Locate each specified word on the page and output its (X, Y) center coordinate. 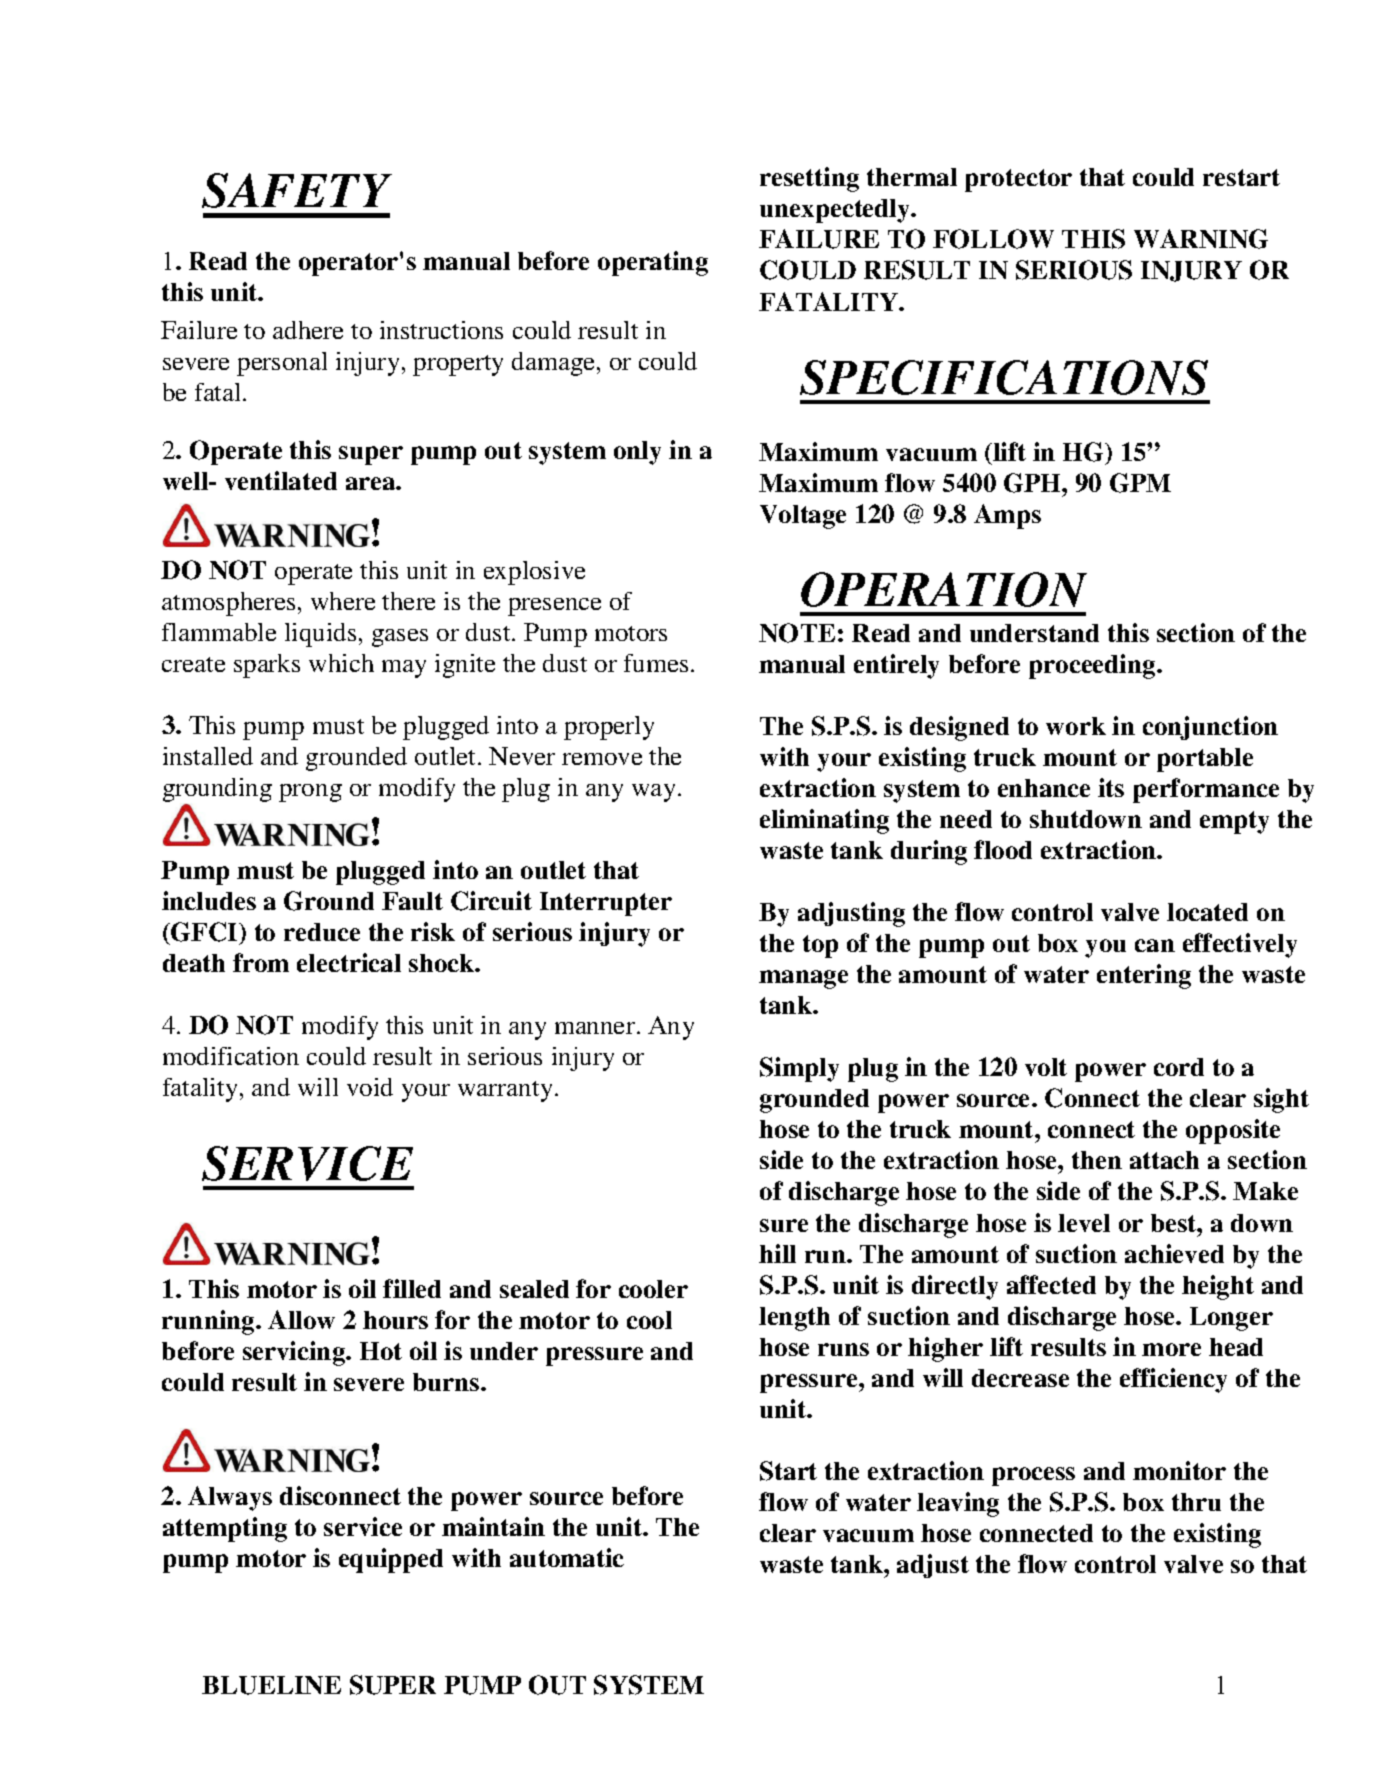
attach (1164, 1160)
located (1207, 912)
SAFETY (297, 190)
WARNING (1201, 239)
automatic (567, 1557)
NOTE (797, 633)
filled (412, 1288)
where (343, 601)
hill (777, 1253)
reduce (322, 932)
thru (1196, 1502)
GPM (1140, 483)
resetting (809, 179)
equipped (391, 1560)
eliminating (824, 821)
